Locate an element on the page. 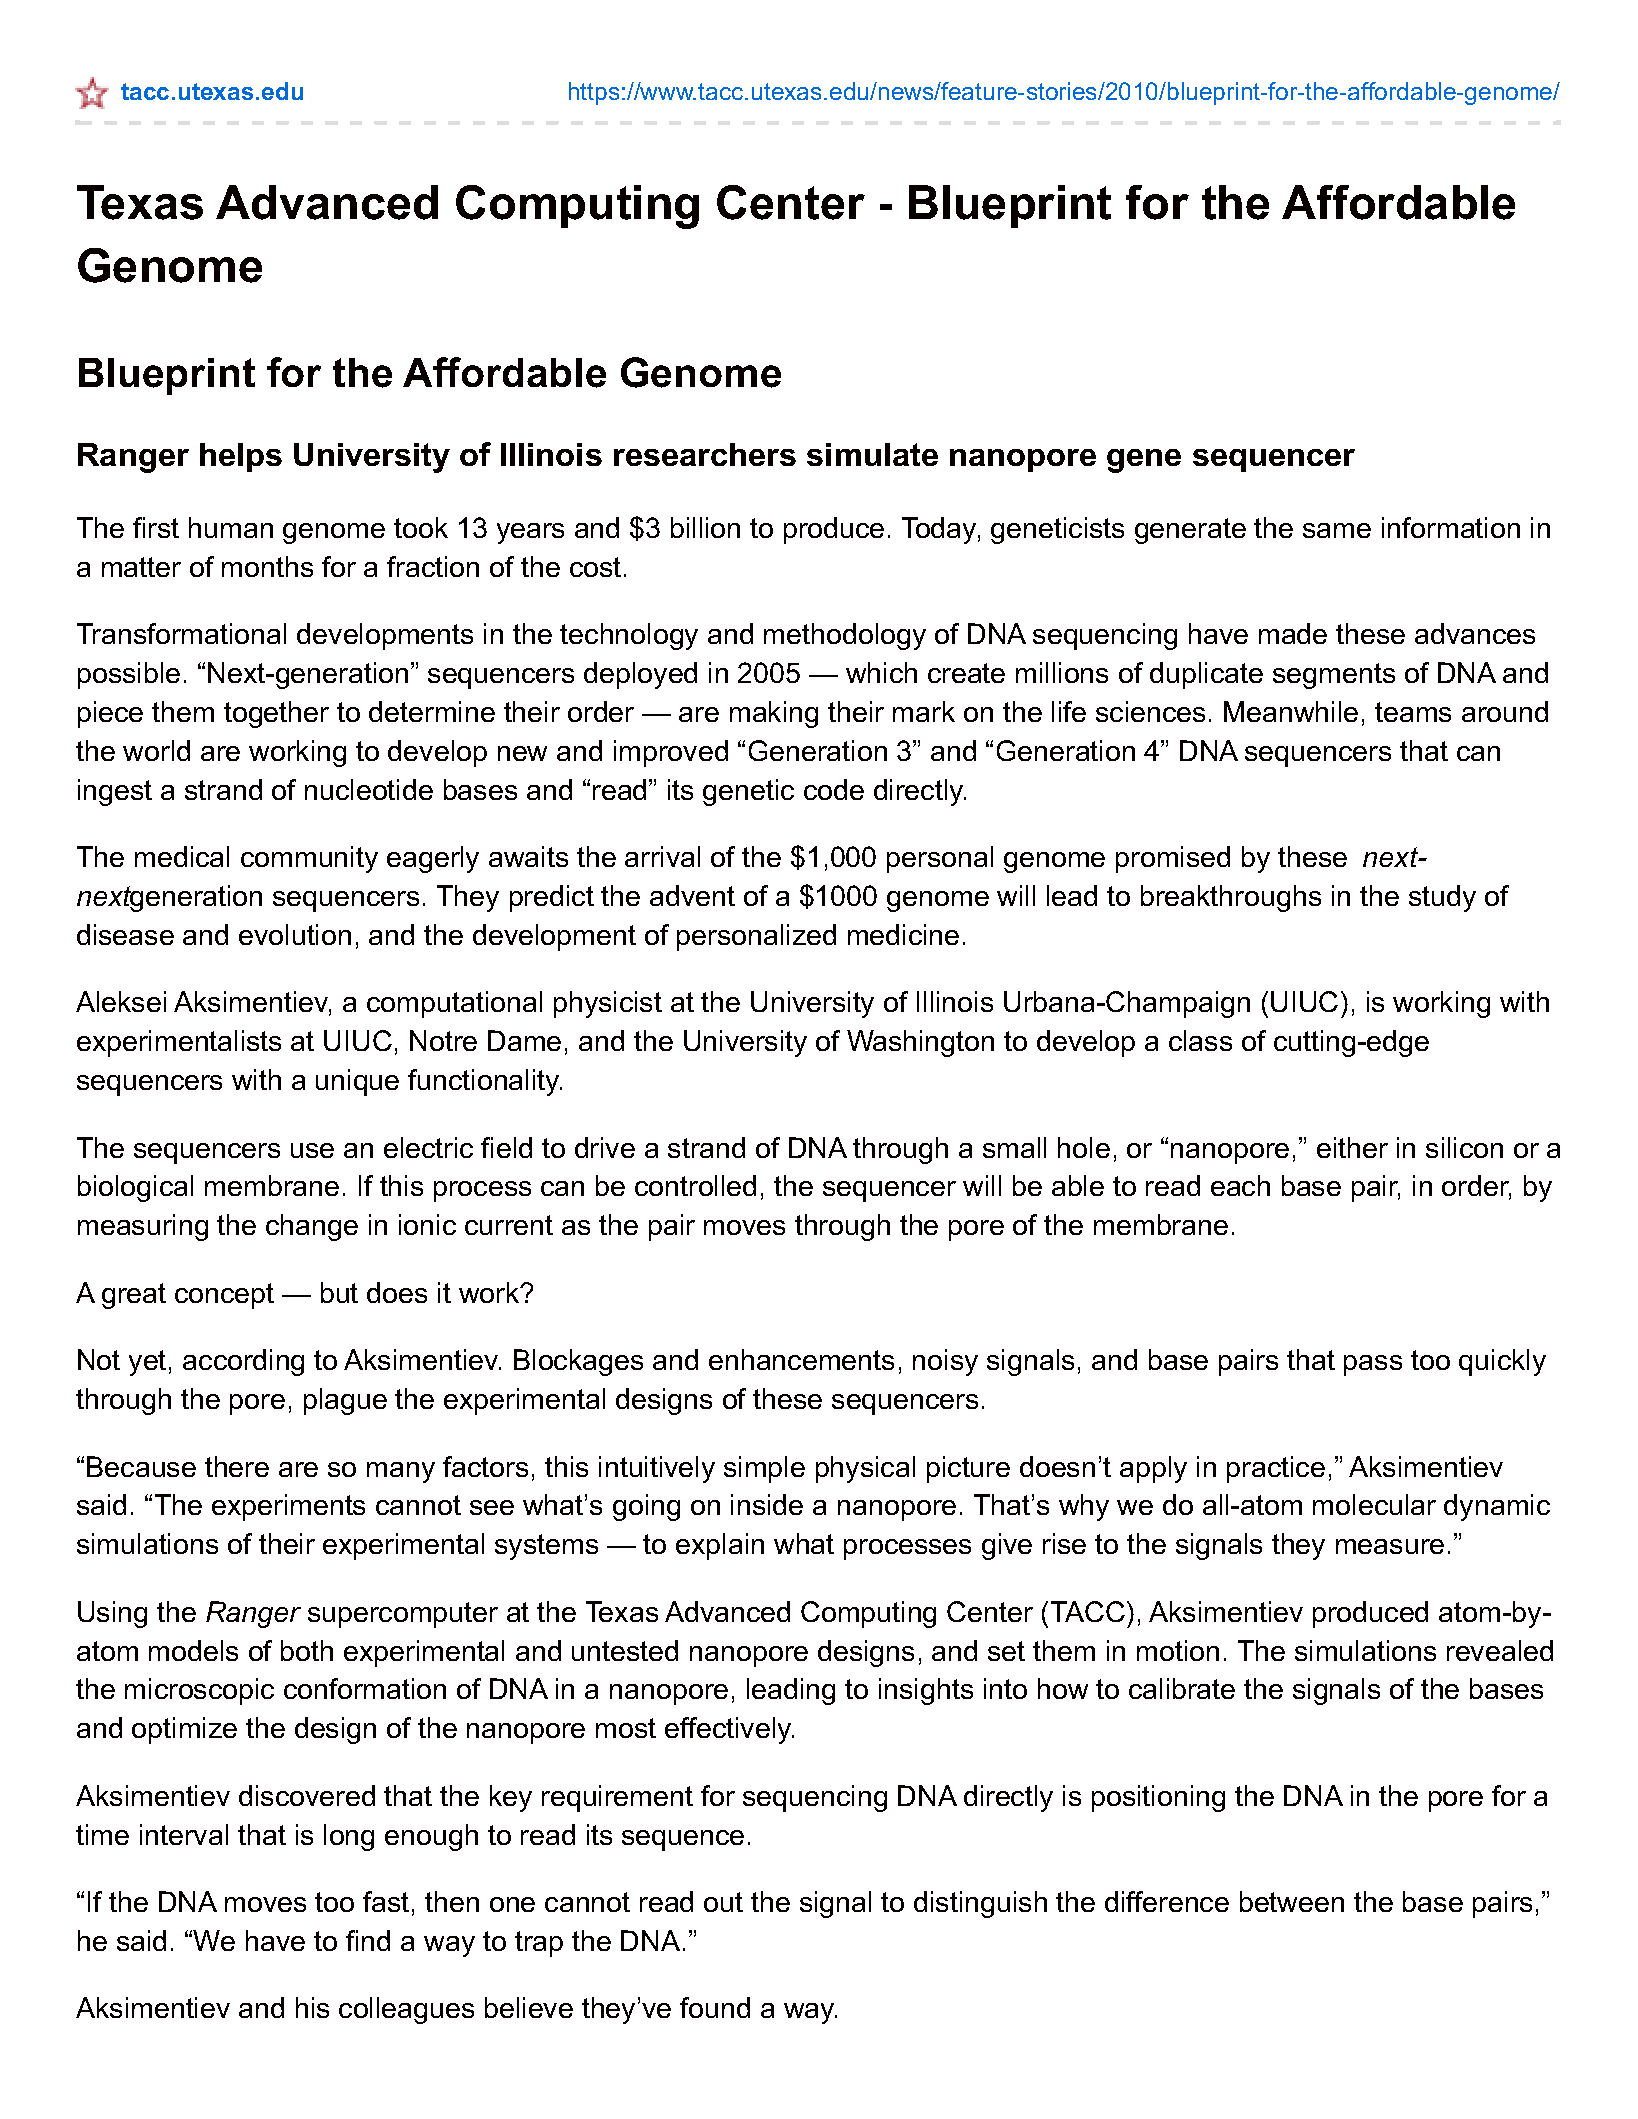 The height and width of the document is (2119, 1638). same is located at coordinates (1337, 530).
